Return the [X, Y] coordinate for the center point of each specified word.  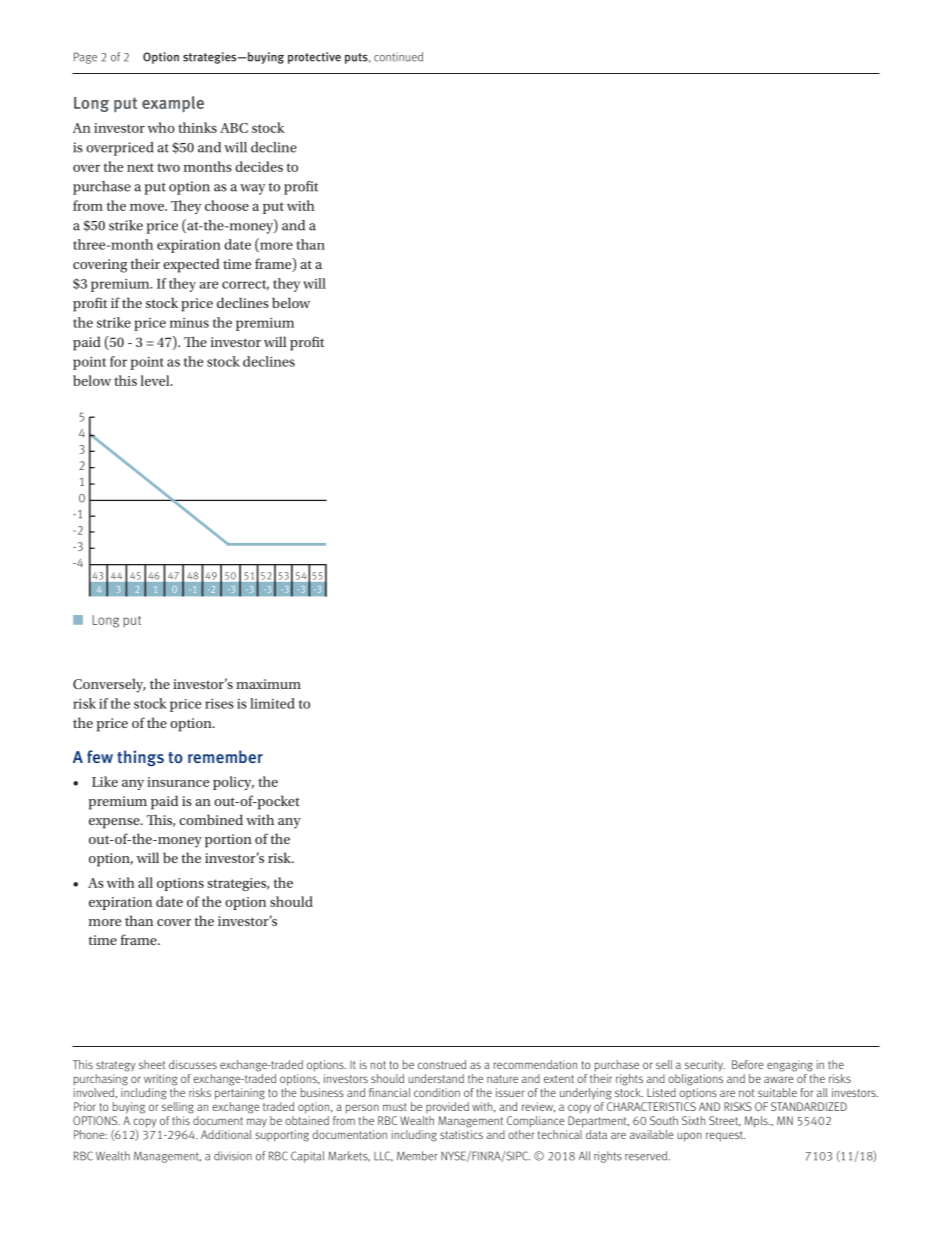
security [705, 1066]
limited [272, 703]
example [173, 104]
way [253, 189]
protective [314, 58]
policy [233, 783]
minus [189, 323]
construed [442, 1064]
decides [259, 166]
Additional [226, 1134]
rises [219, 703]
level [156, 380]
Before [747, 1064]
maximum [268, 684]
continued [398, 57]
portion [228, 841]
